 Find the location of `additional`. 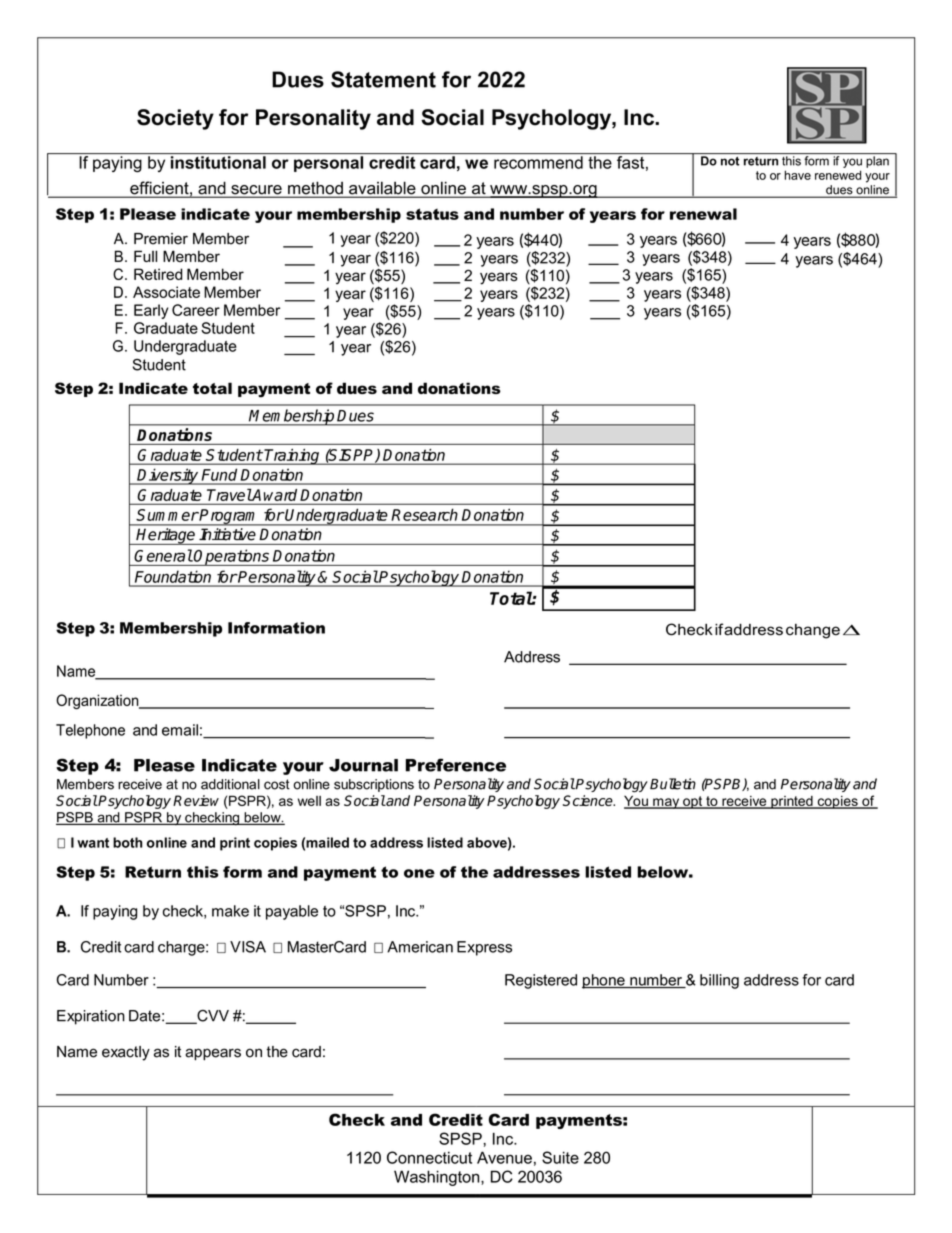

additional is located at coordinates (230, 784).
